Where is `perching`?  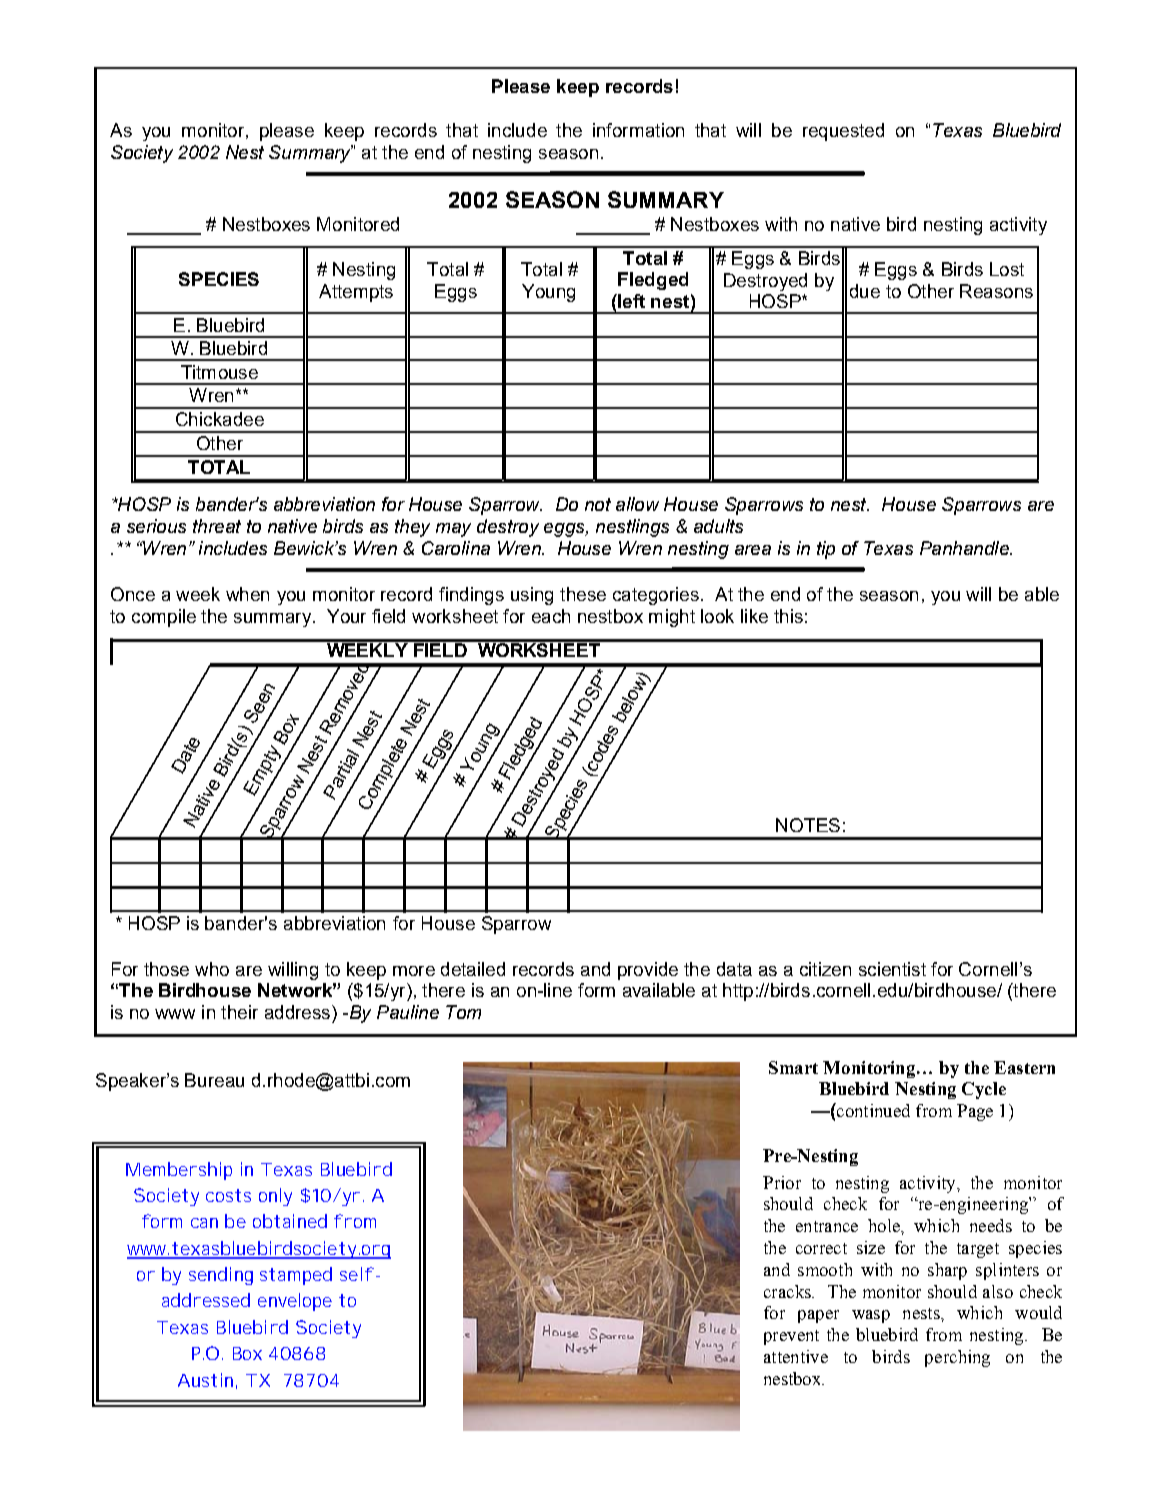 perching is located at coordinates (957, 1358).
